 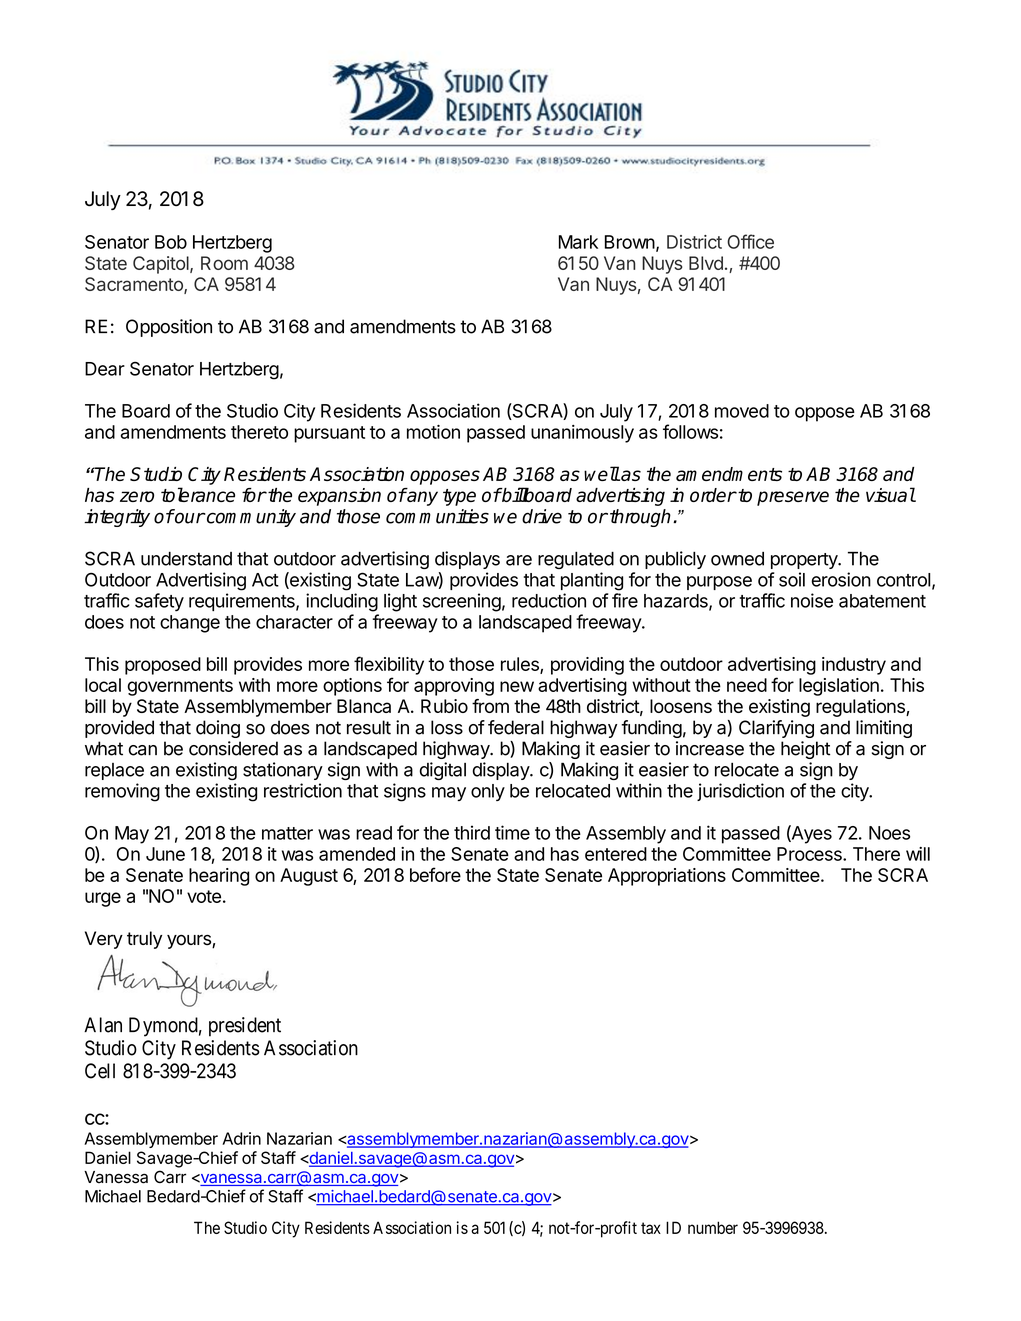 I want to click on Cell, so click(x=100, y=1071).
